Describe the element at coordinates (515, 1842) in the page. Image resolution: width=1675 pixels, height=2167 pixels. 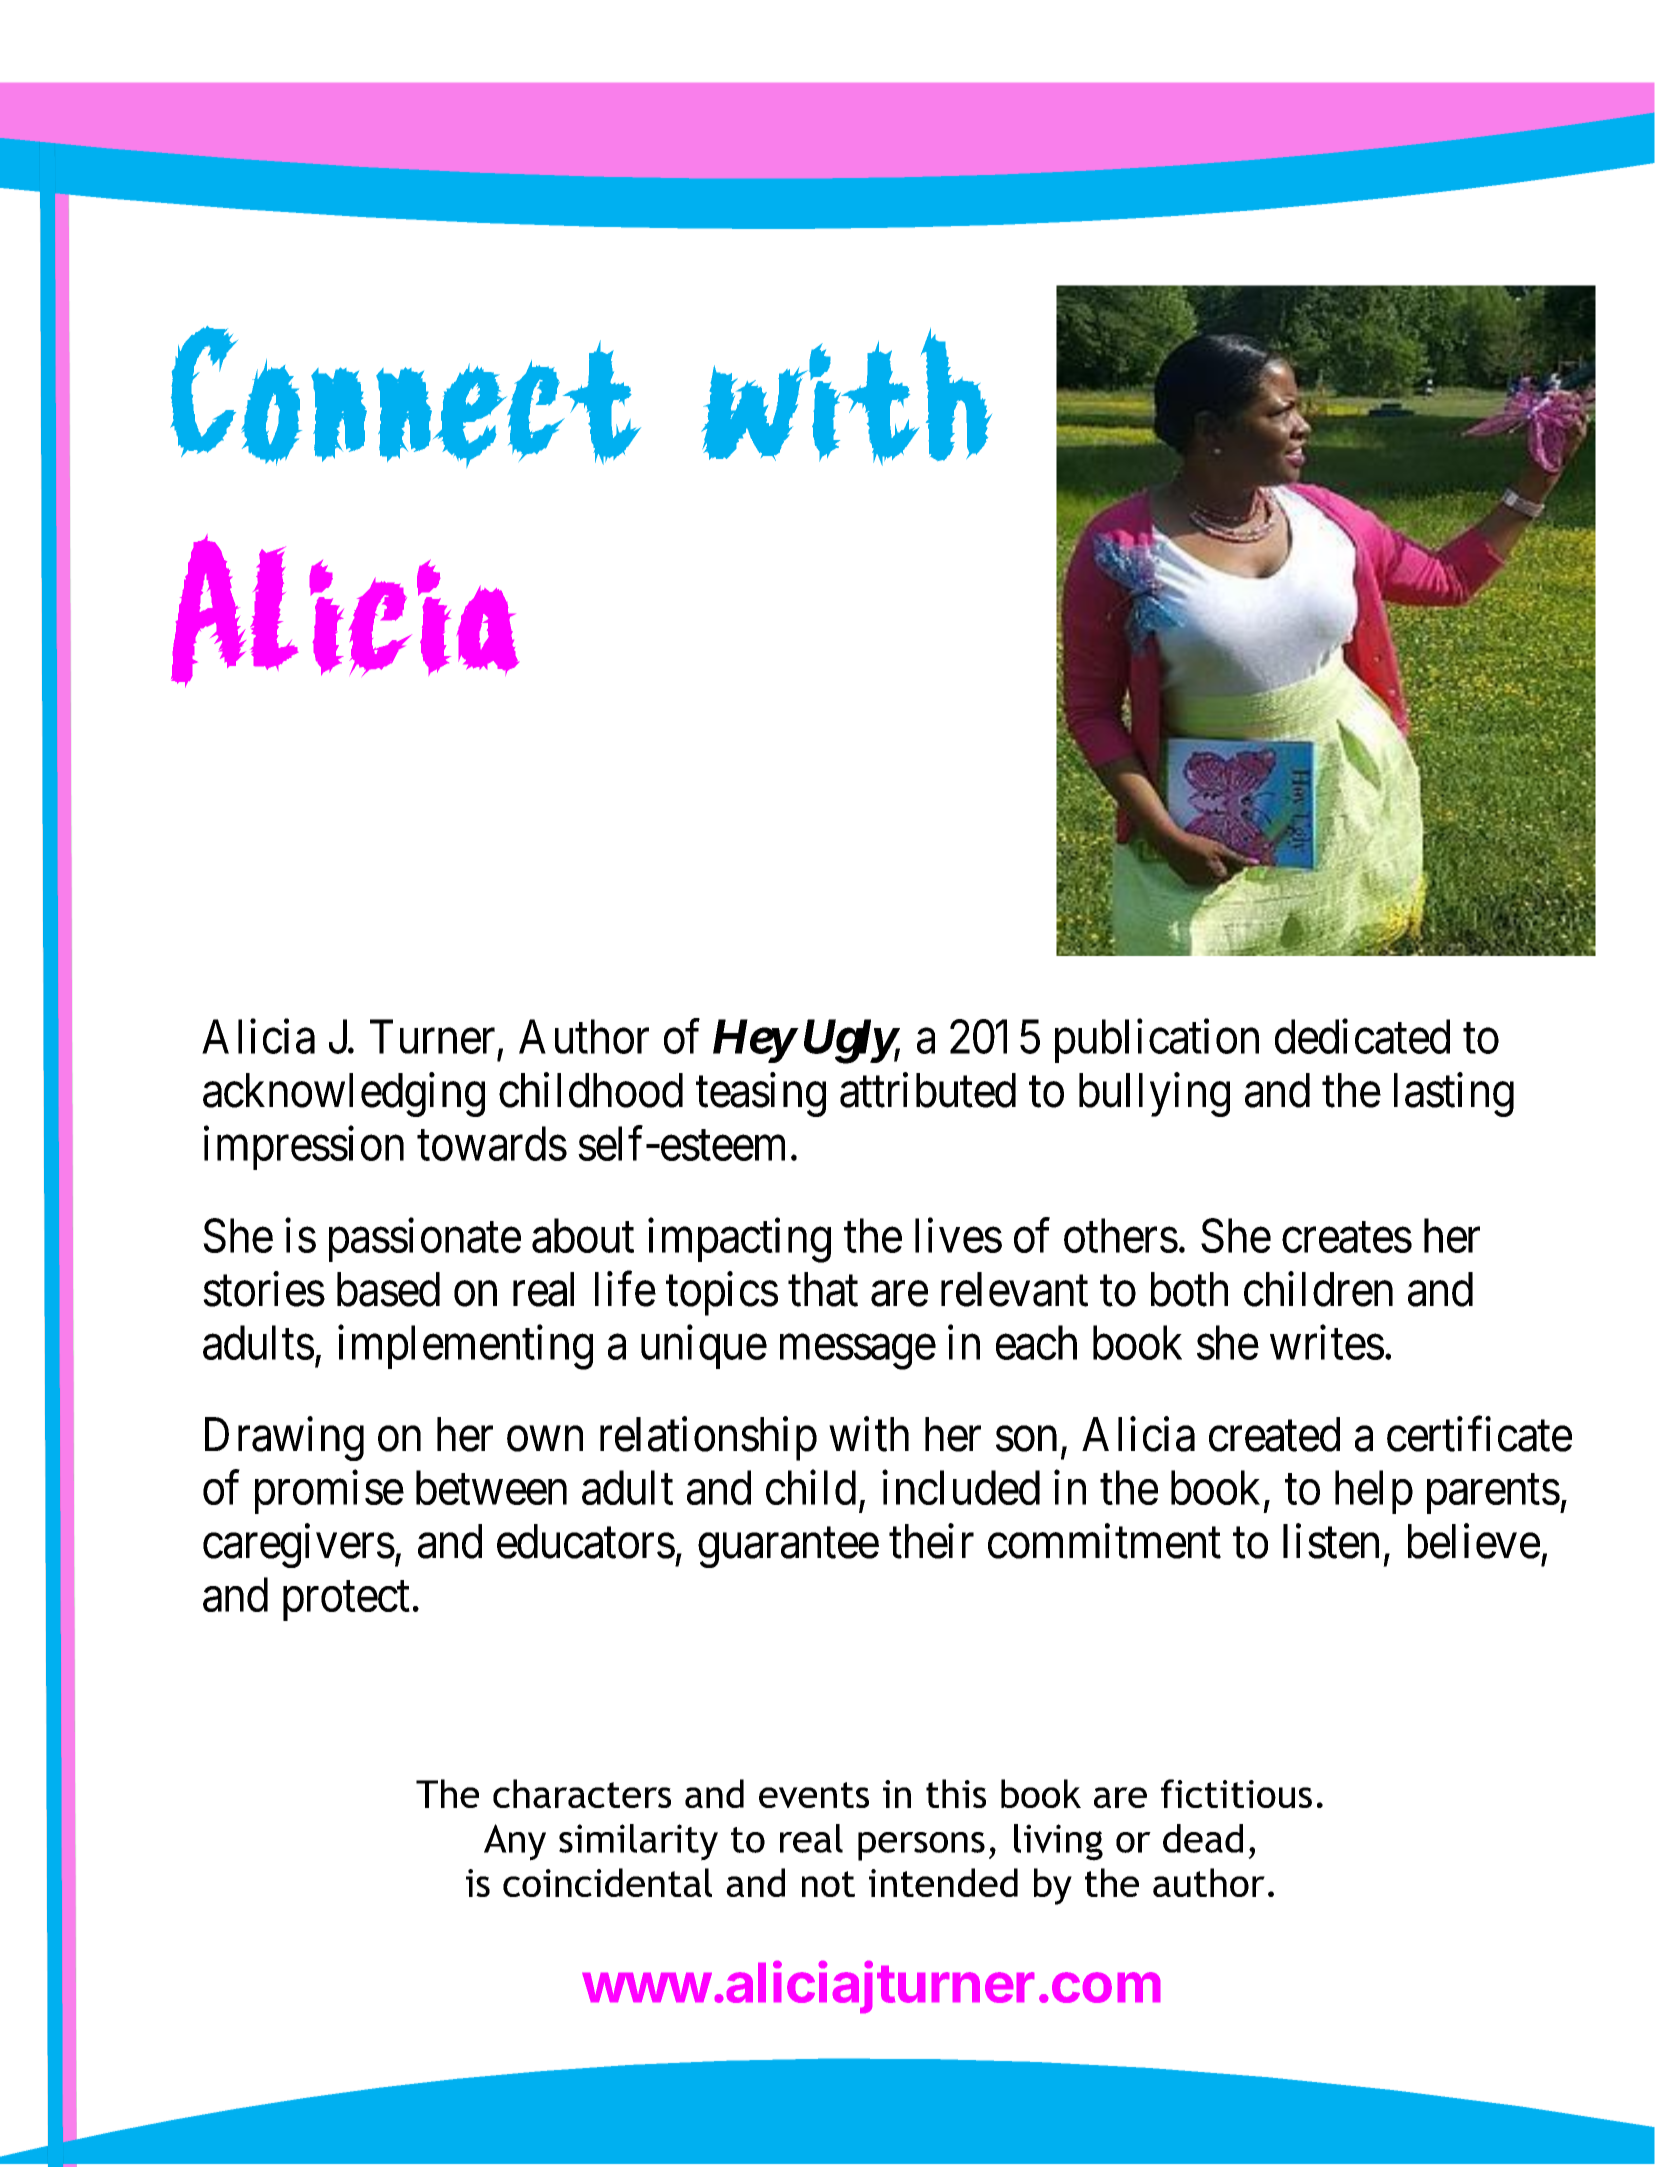
I see `Any` at that location.
